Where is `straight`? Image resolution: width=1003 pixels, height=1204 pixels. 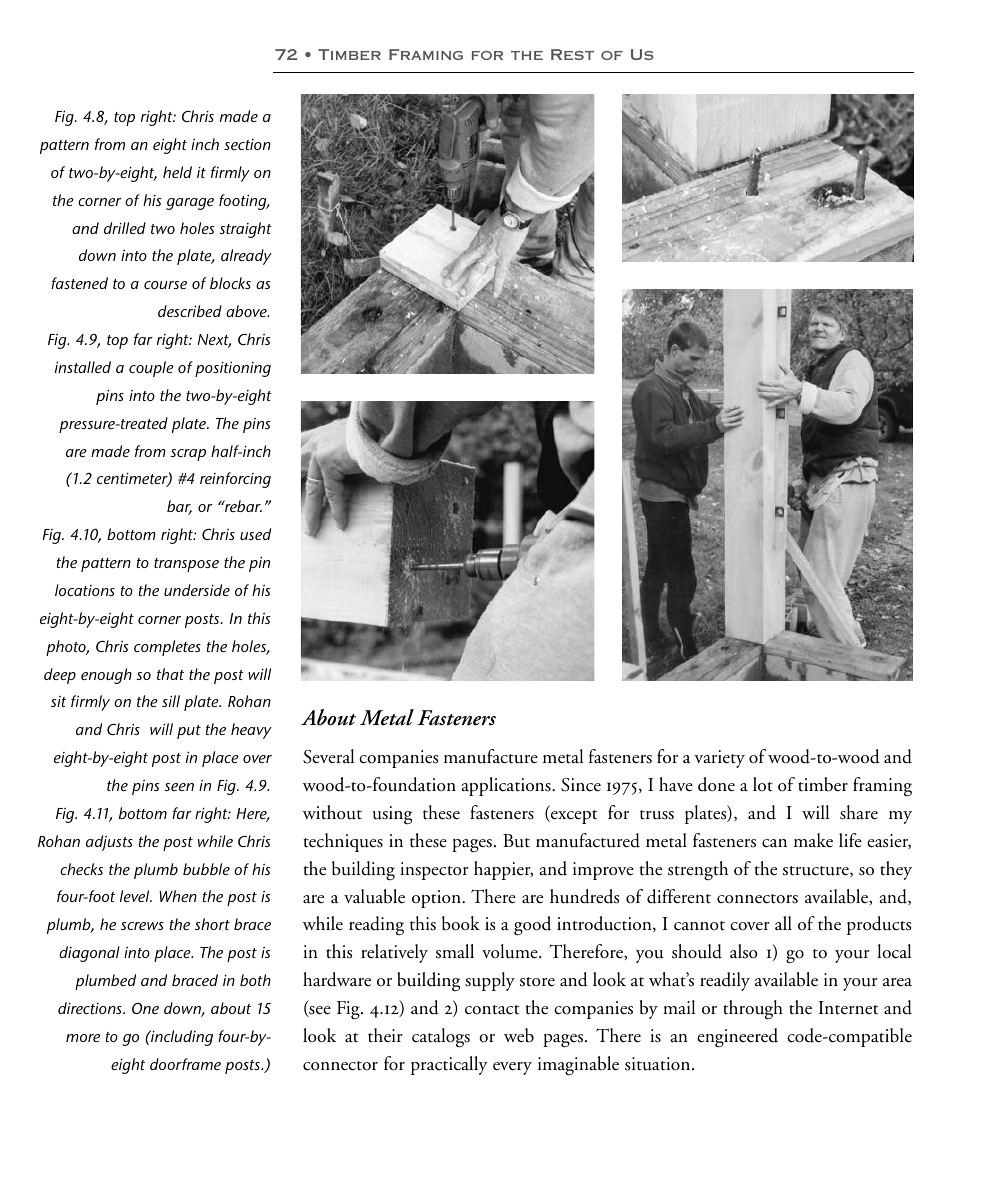
straight is located at coordinates (245, 230).
